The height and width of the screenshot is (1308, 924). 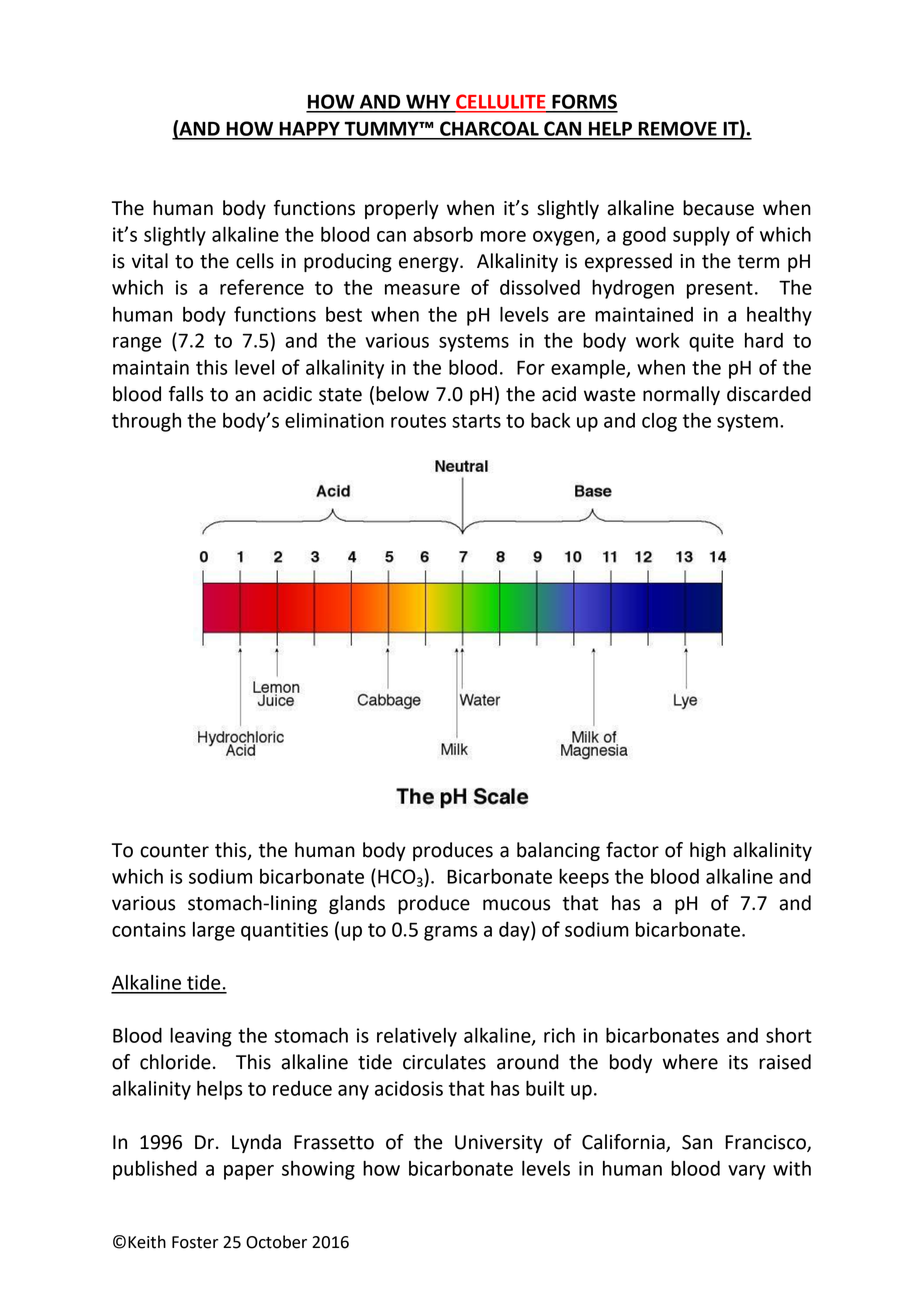 I want to click on large, so click(x=214, y=931).
